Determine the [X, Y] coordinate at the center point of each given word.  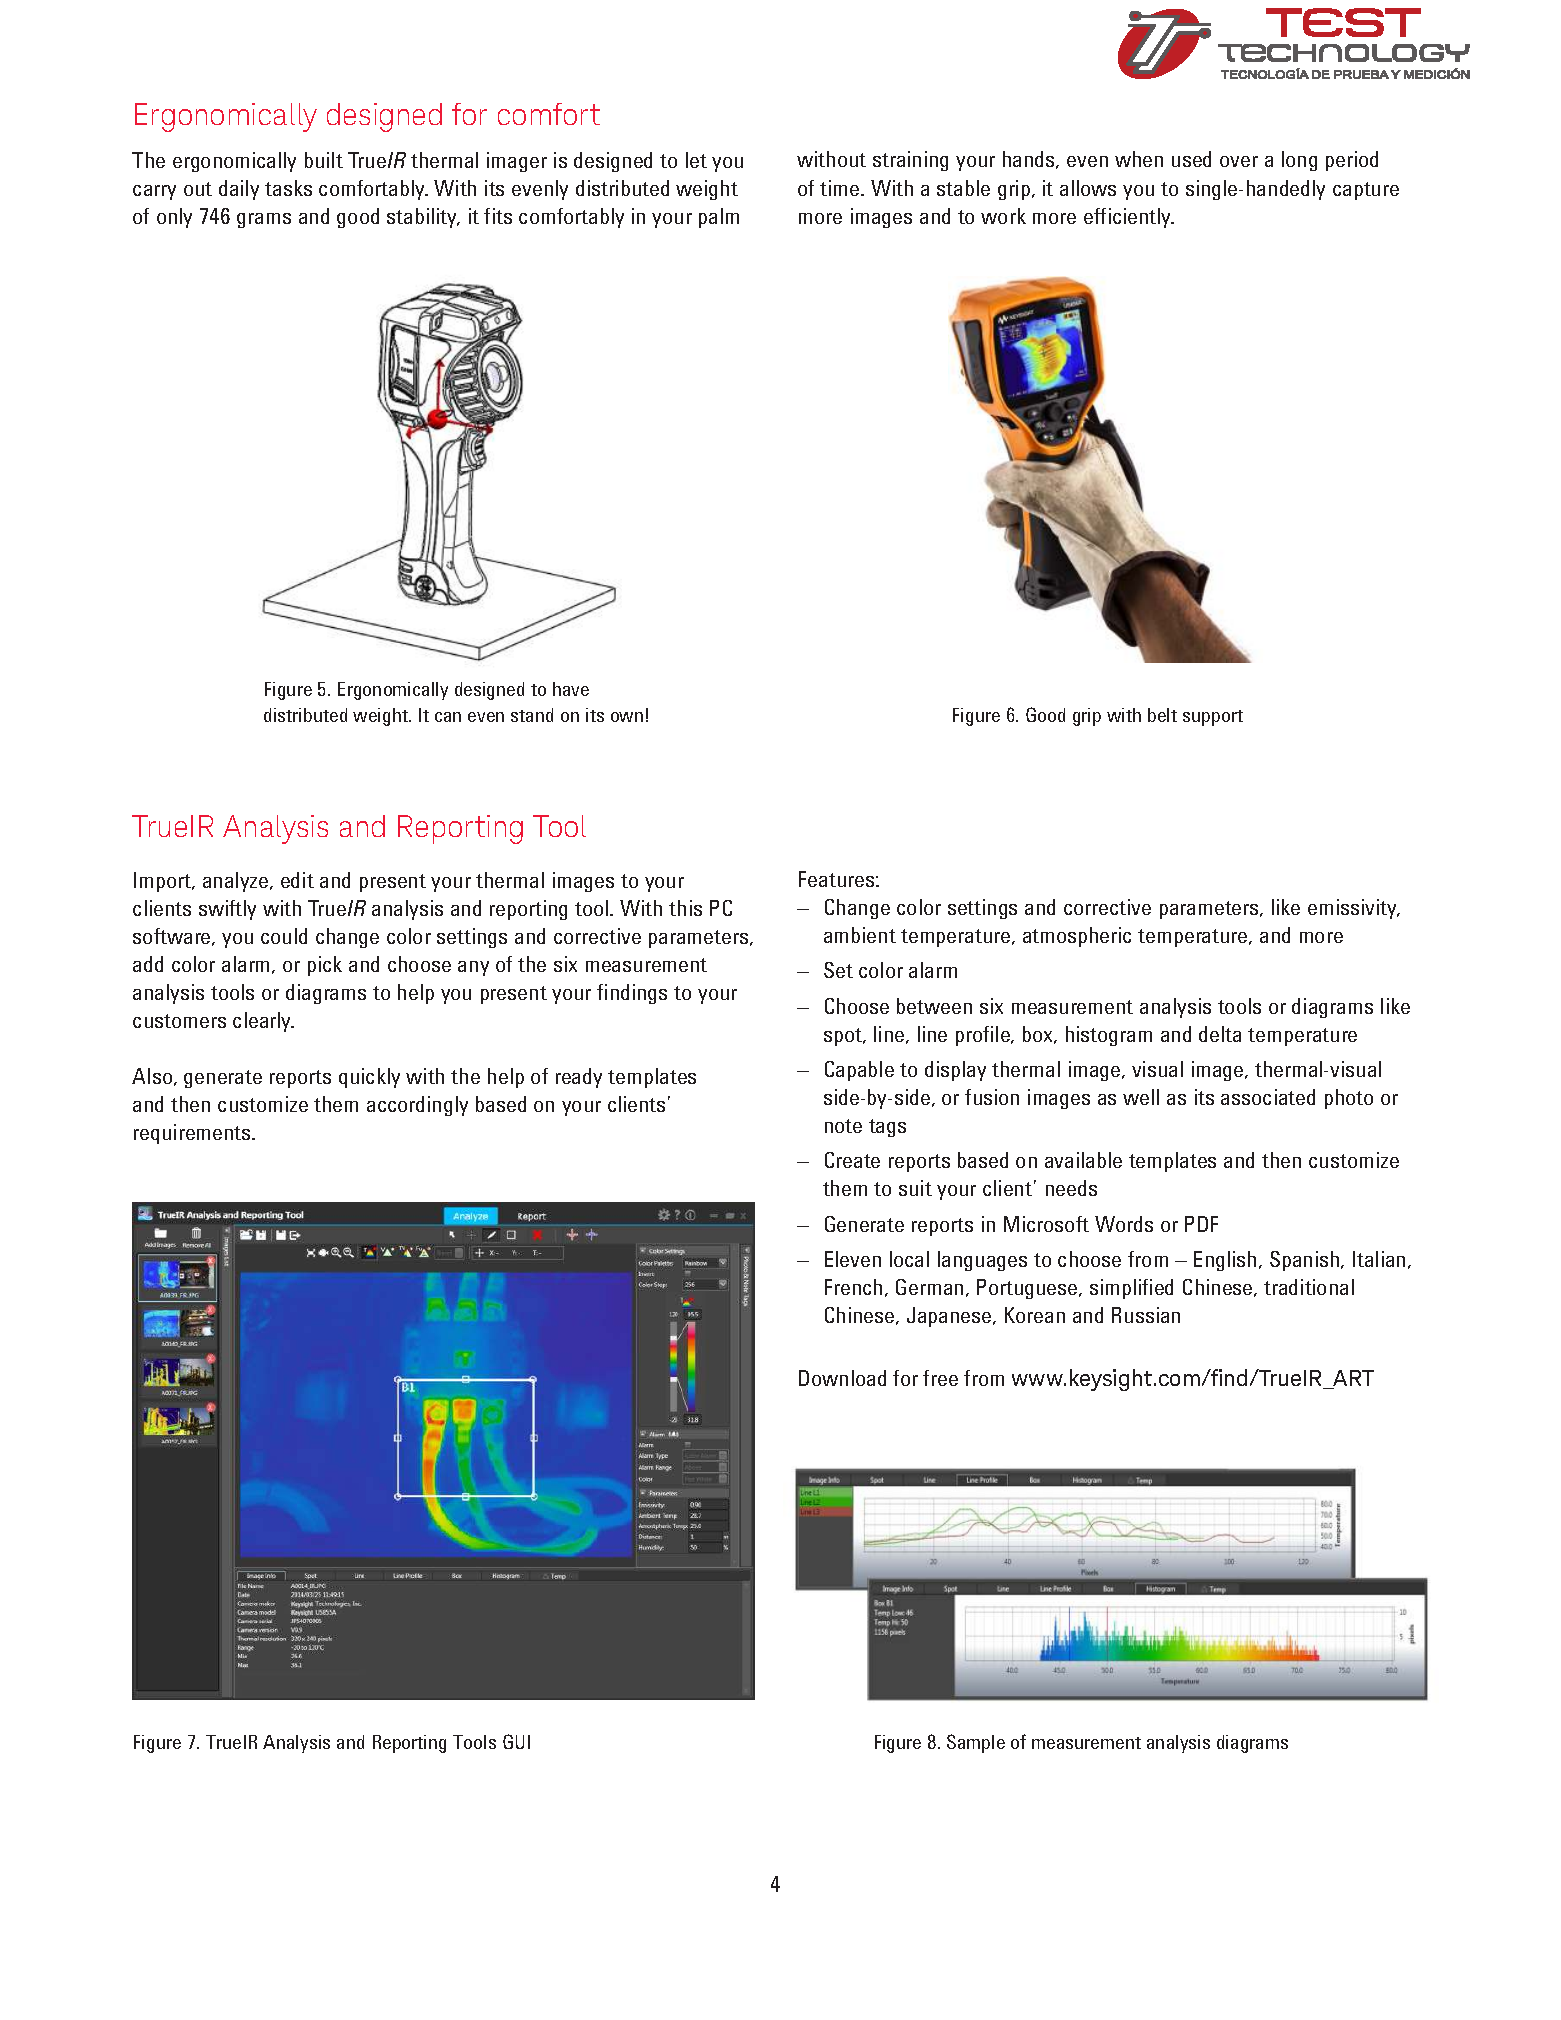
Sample [976, 1743]
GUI [516, 1741]
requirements [193, 1134]
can [448, 717]
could [284, 936]
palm [719, 218]
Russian [1146, 1315]
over [1239, 161]
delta [1220, 1034]
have [571, 689]
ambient [860, 935]
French [853, 1287]
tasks [288, 188]
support [1213, 718]
